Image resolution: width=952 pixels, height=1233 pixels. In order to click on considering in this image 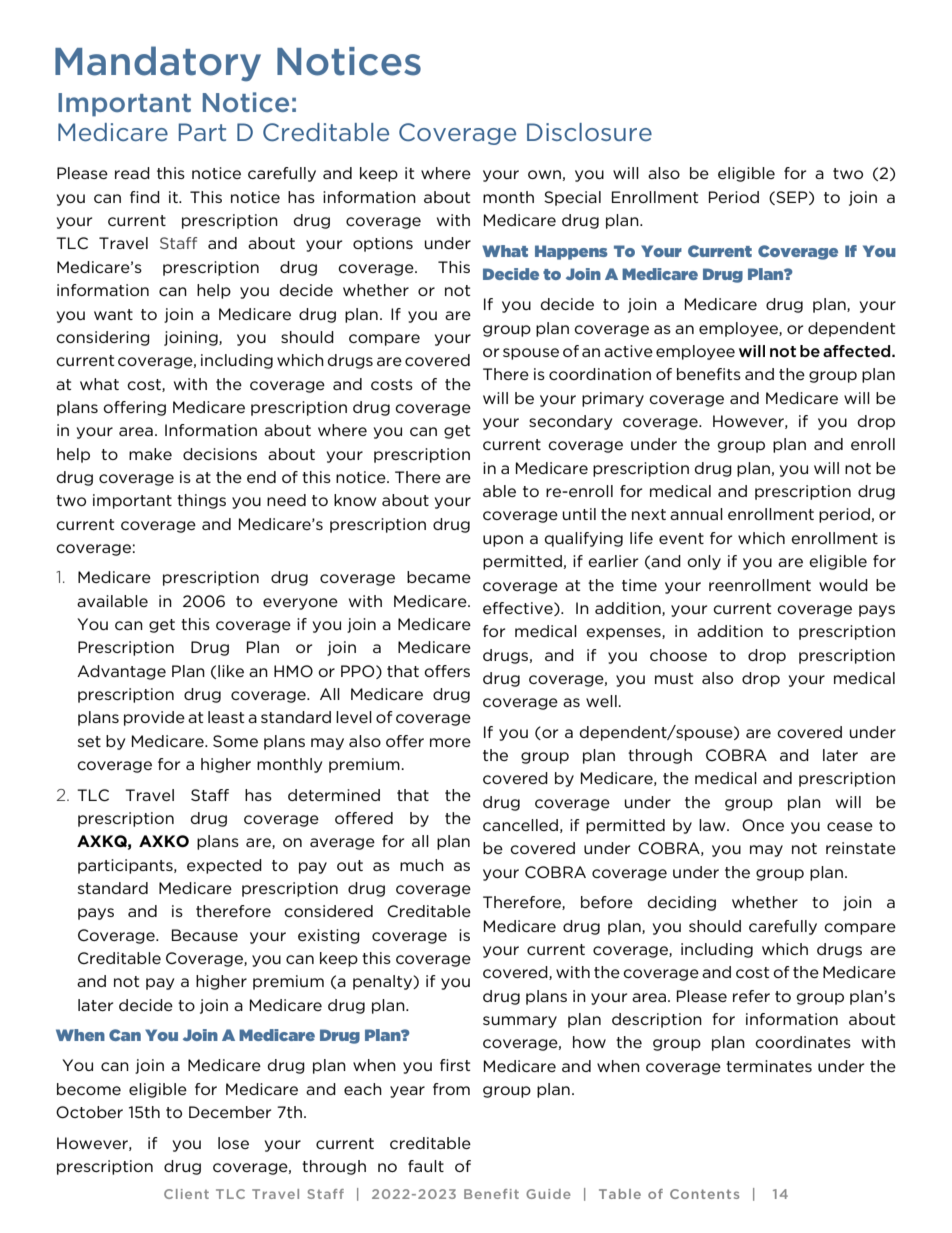, I will do `click(103, 338)`.
